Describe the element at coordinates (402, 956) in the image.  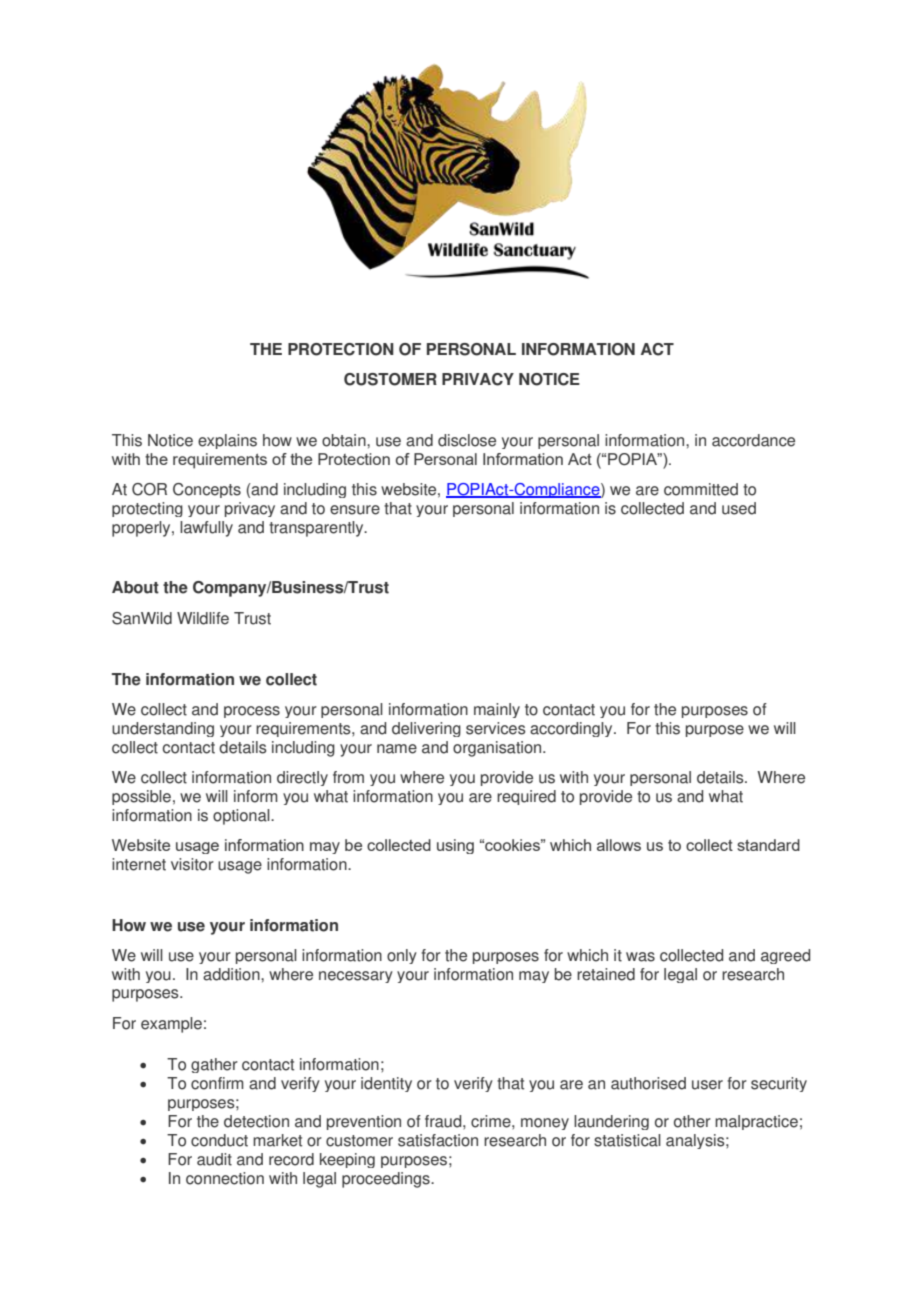
I see `only` at that location.
